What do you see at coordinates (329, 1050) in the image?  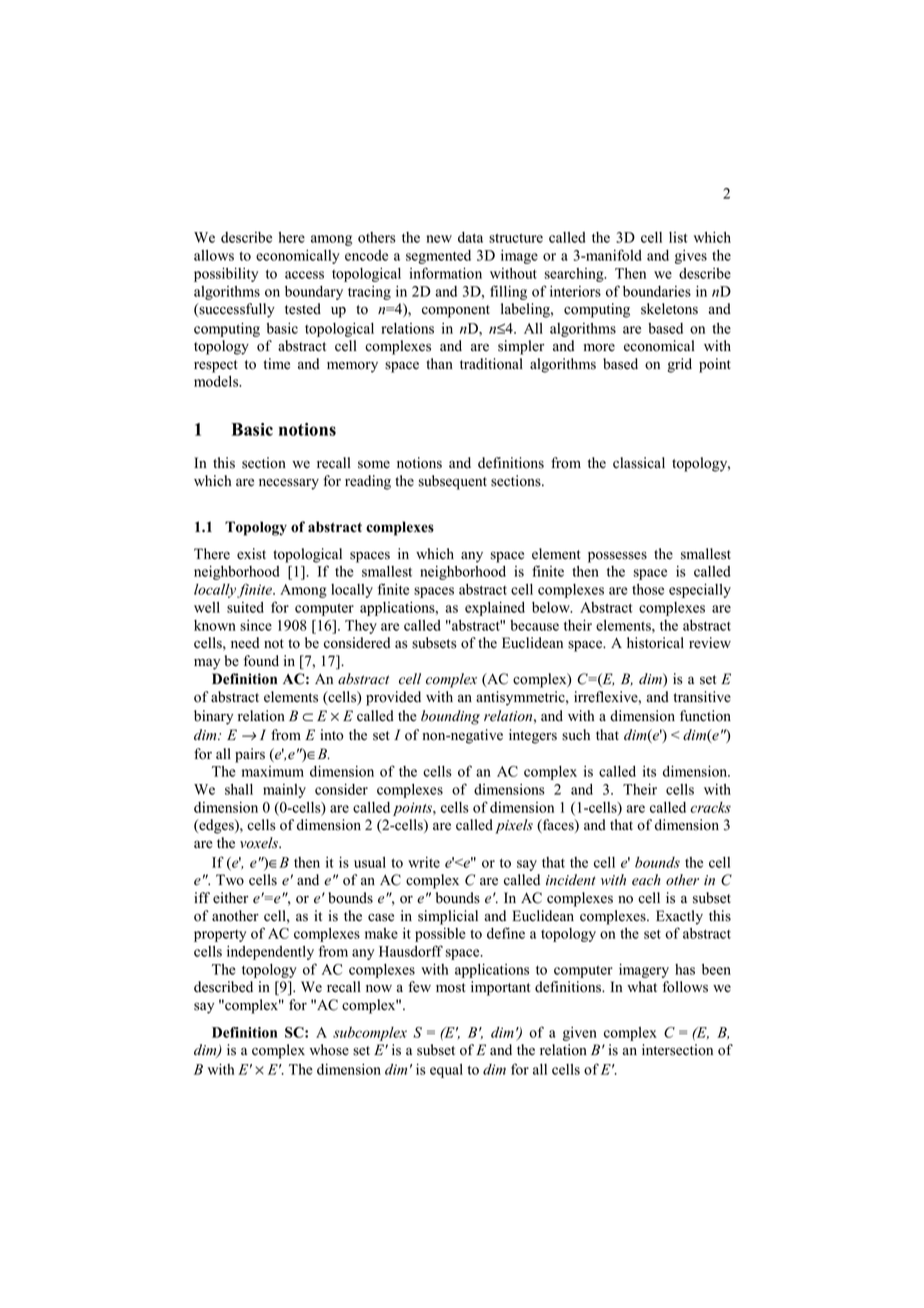 I see `whose` at bounding box center [329, 1050].
